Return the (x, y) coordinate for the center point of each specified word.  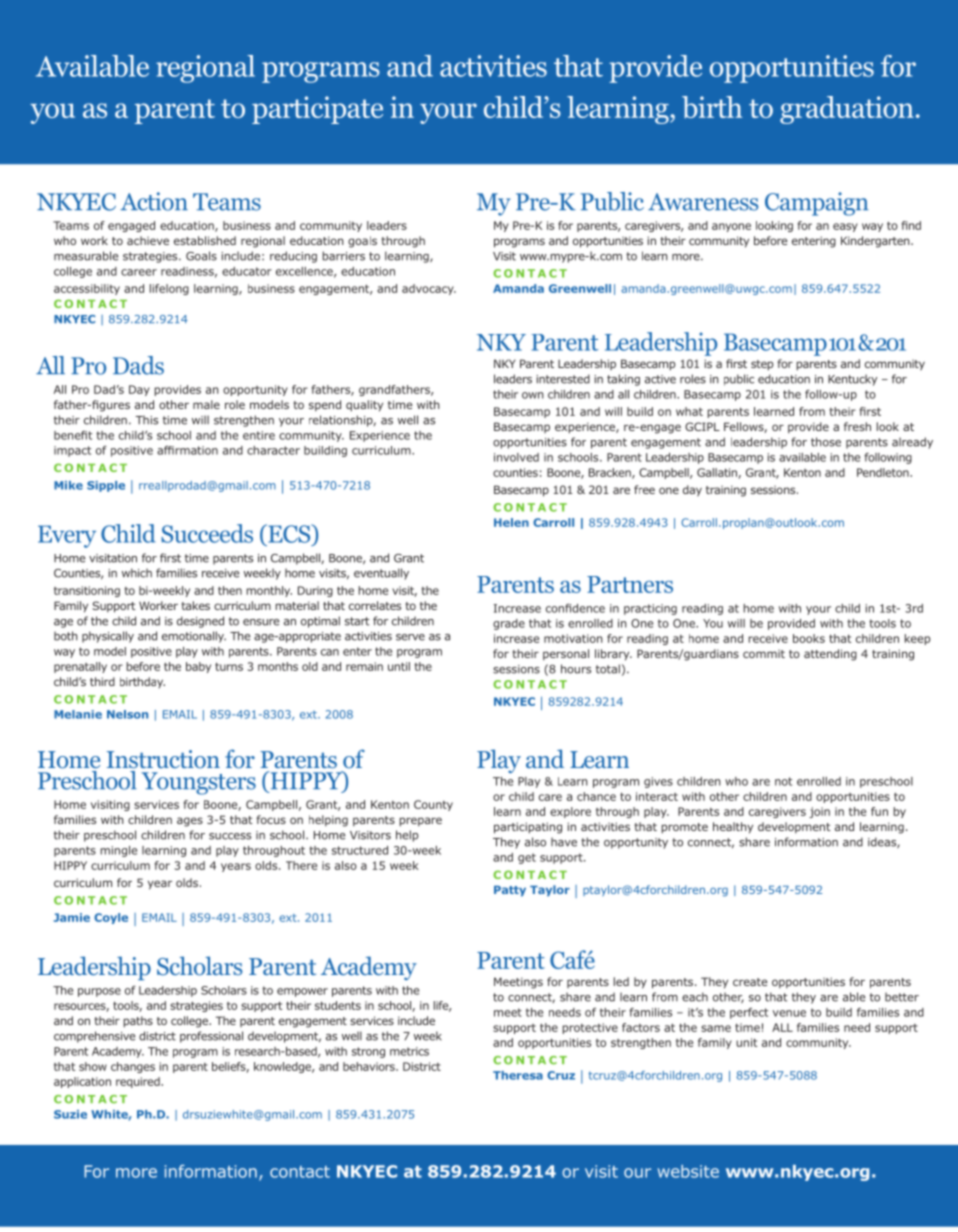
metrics (409, 1051)
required (139, 1082)
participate (317, 110)
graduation (847, 110)
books (809, 638)
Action (154, 201)
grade (509, 624)
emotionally (194, 637)
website (688, 1171)
